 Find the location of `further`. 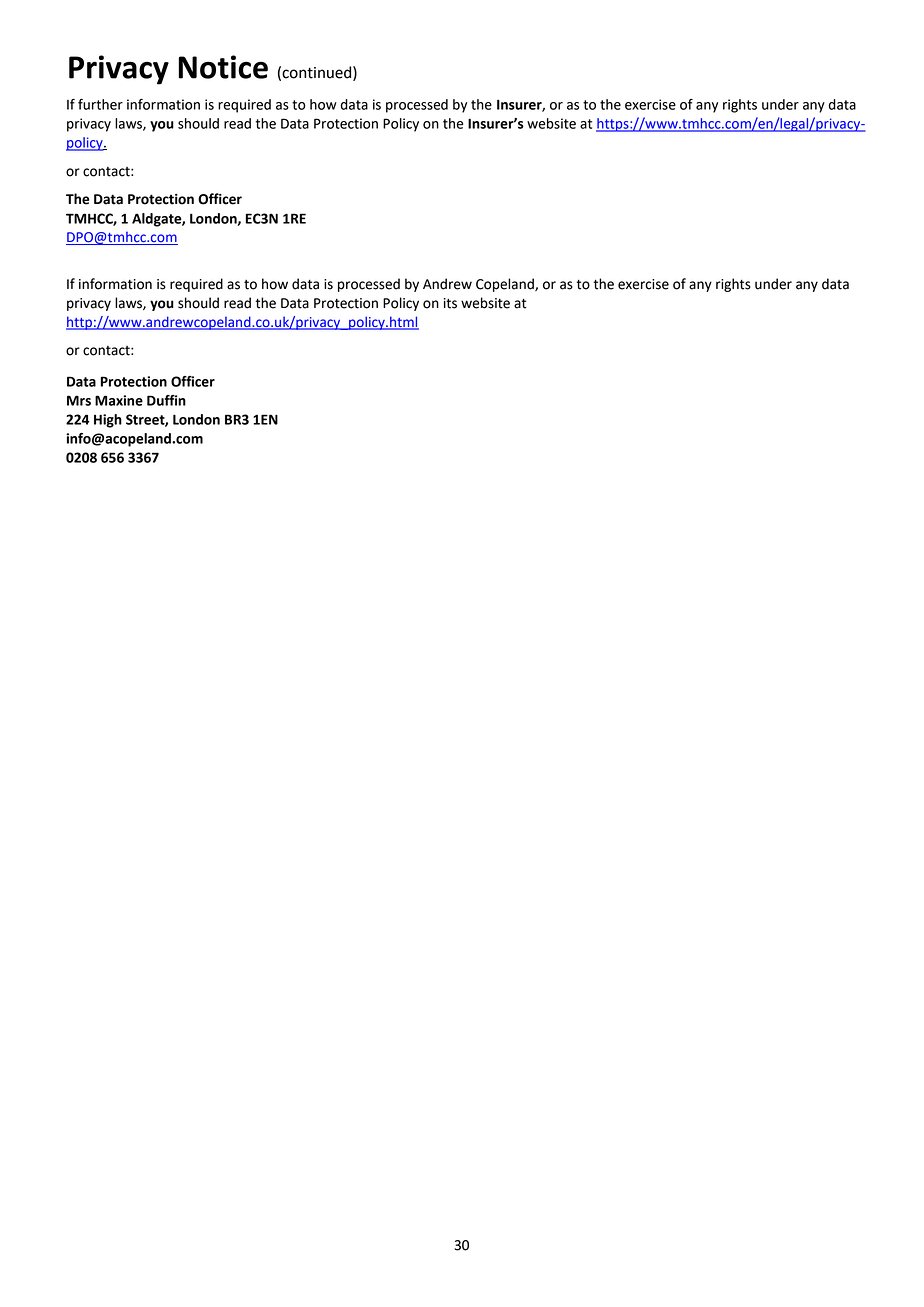

further is located at coordinates (100, 104).
